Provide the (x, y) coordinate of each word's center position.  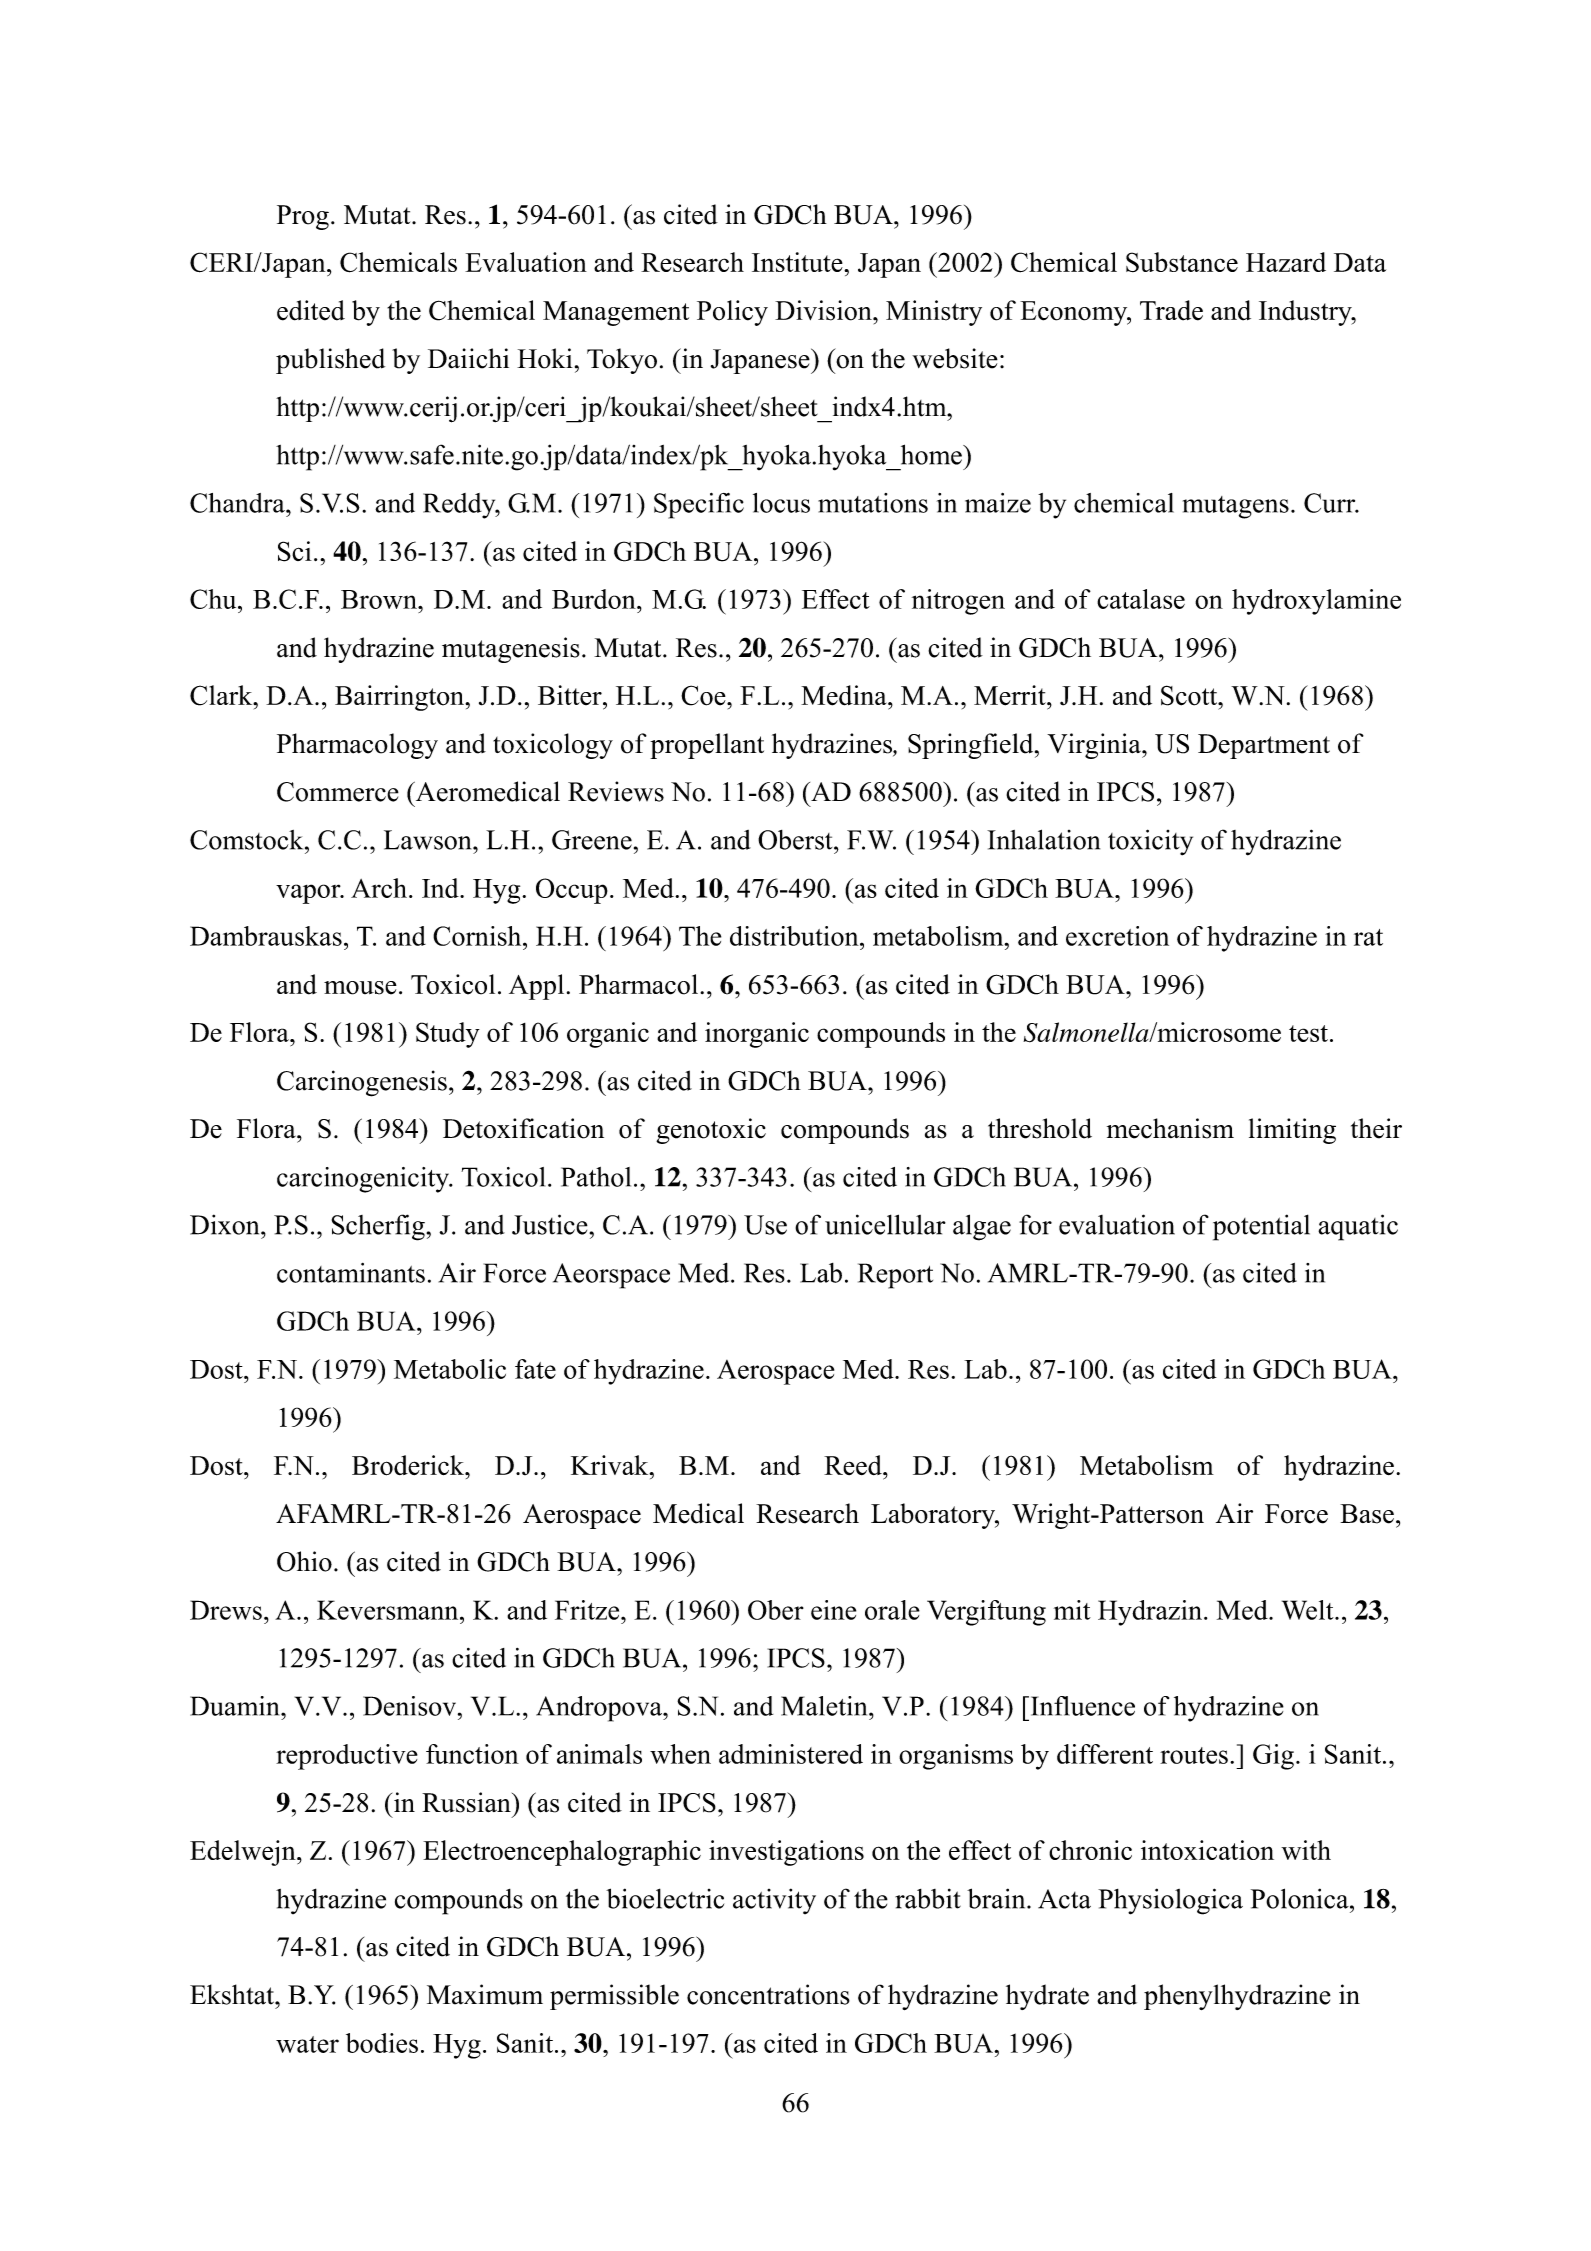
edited (311, 310)
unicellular (885, 1224)
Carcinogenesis (362, 1083)
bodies (382, 2043)
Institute (798, 262)
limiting (1292, 1131)
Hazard (1286, 262)
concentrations (768, 1994)
